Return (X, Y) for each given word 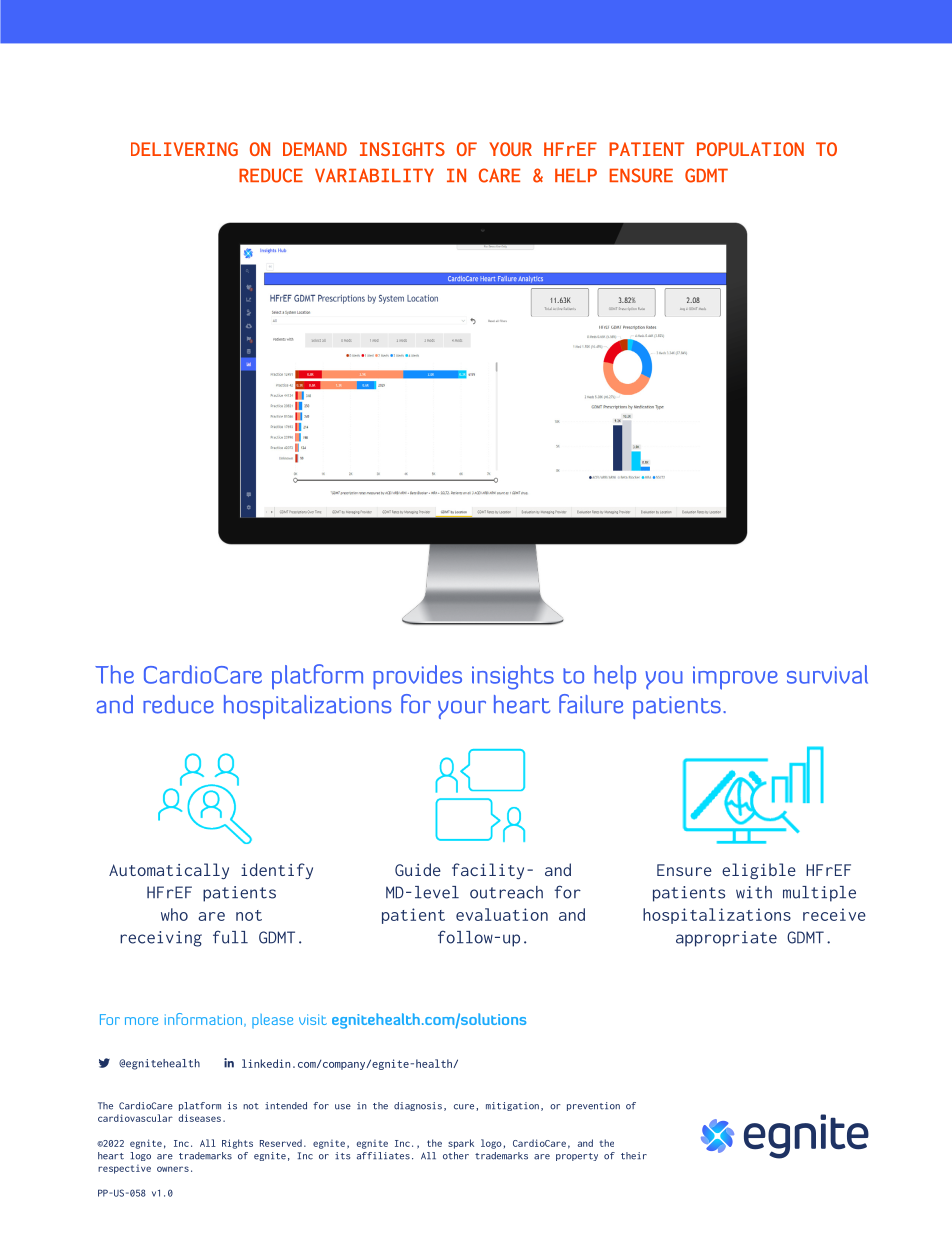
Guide (418, 869)
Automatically (169, 871)
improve (735, 678)
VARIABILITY (374, 175)
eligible (759, 871)
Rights (237, 1144)
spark (461, 1144)
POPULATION (750, 149)
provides (417, 677)
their (634, 1156)
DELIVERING (184, 149)
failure (591, 704)
